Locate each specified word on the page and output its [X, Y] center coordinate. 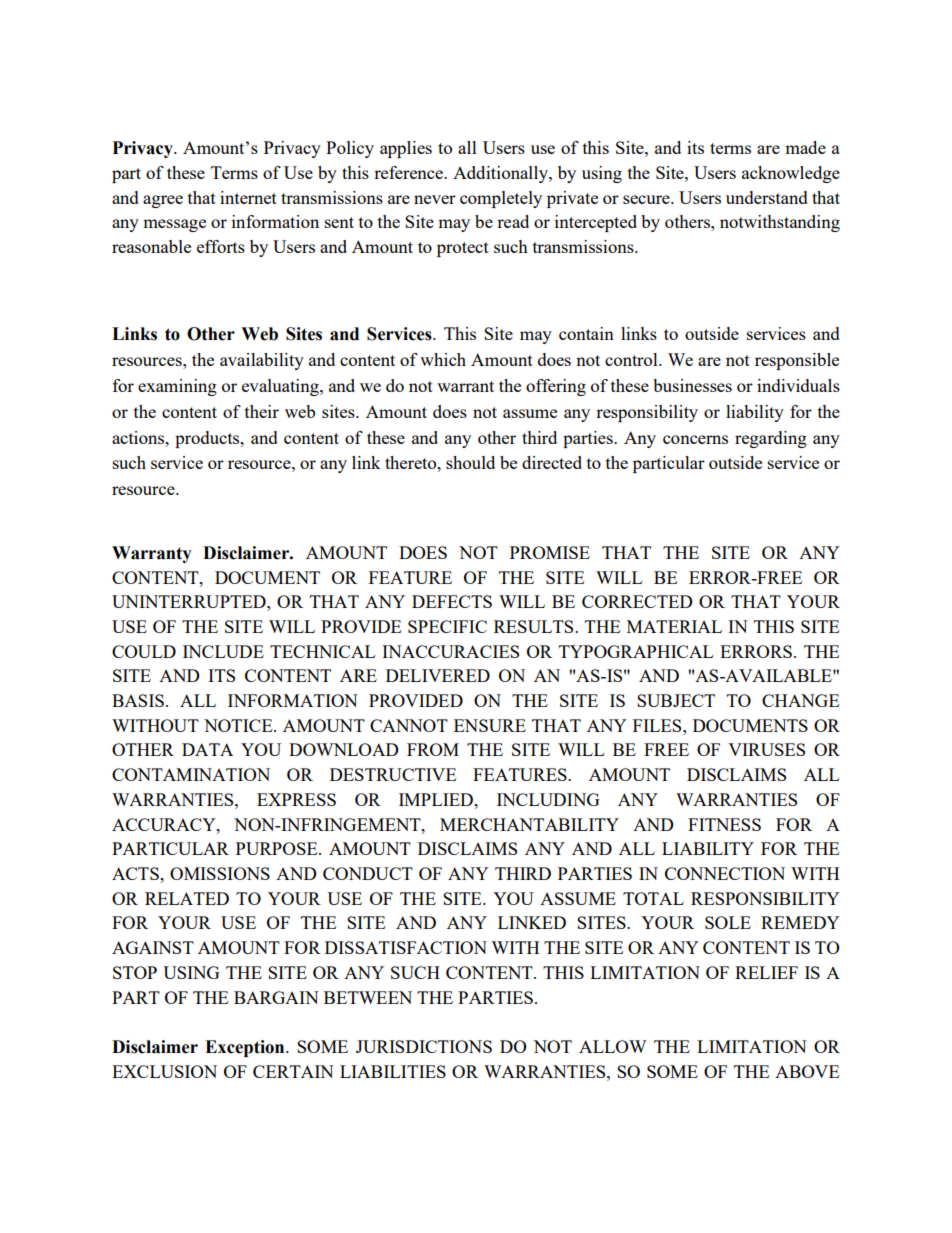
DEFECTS [452, 601]
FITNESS [724, 824]
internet [248, 197]
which [443, 359]
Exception [246, 1048]
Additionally [501, 174]
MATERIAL [674, 626]
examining [177, 387]
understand [767, 197]
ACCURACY [165, 824]
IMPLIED [437, 799]
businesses [692, 385]
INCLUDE [223, 651]
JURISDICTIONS [424, 1046]
